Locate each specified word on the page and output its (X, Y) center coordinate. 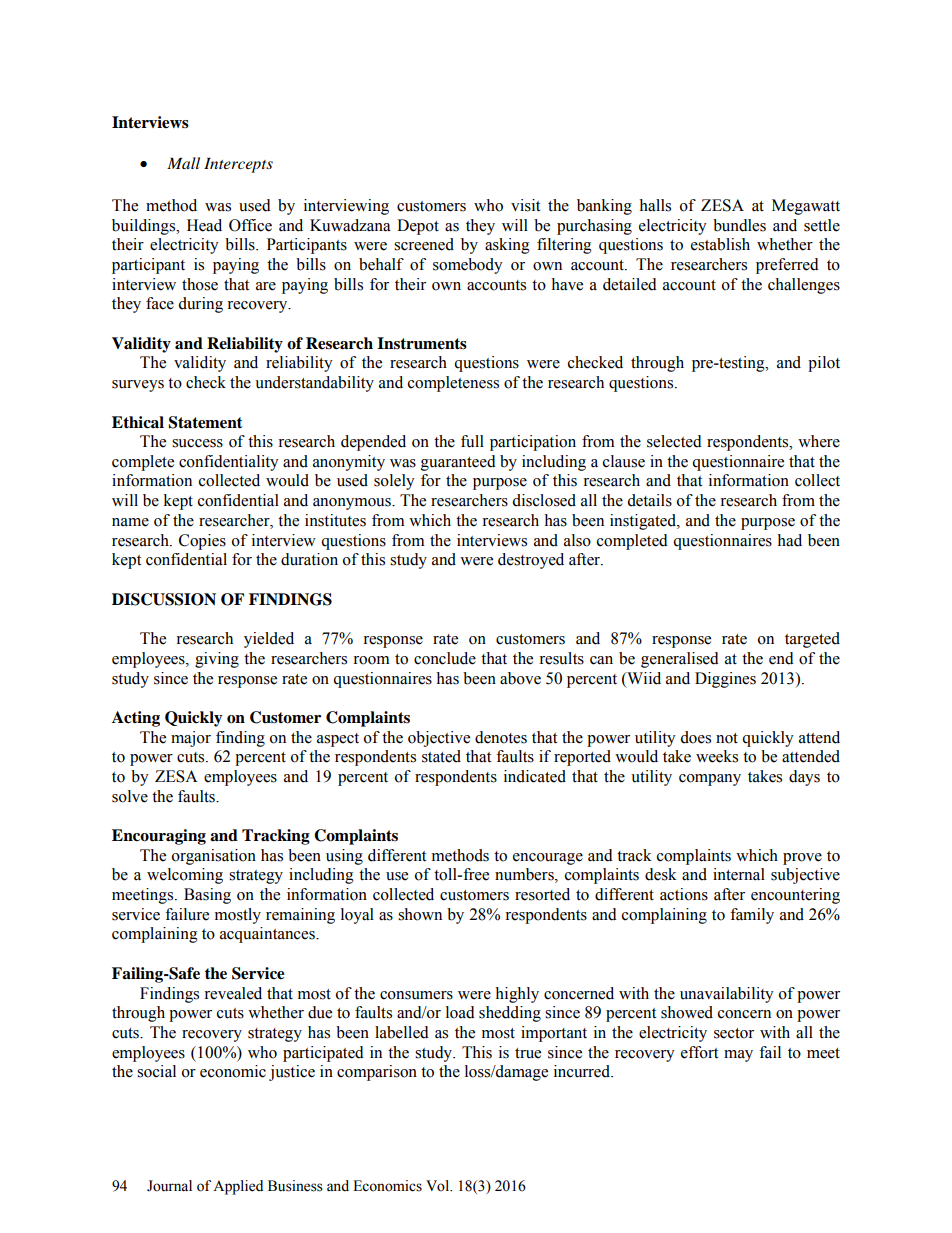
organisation (214, 857)
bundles (739, 225)
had (789, 540)
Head (204, 225)
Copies (202, 542)
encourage (548, 859)
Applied (238, 1187)
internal (739, 874)
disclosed (544, 500)
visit (525, 205)
